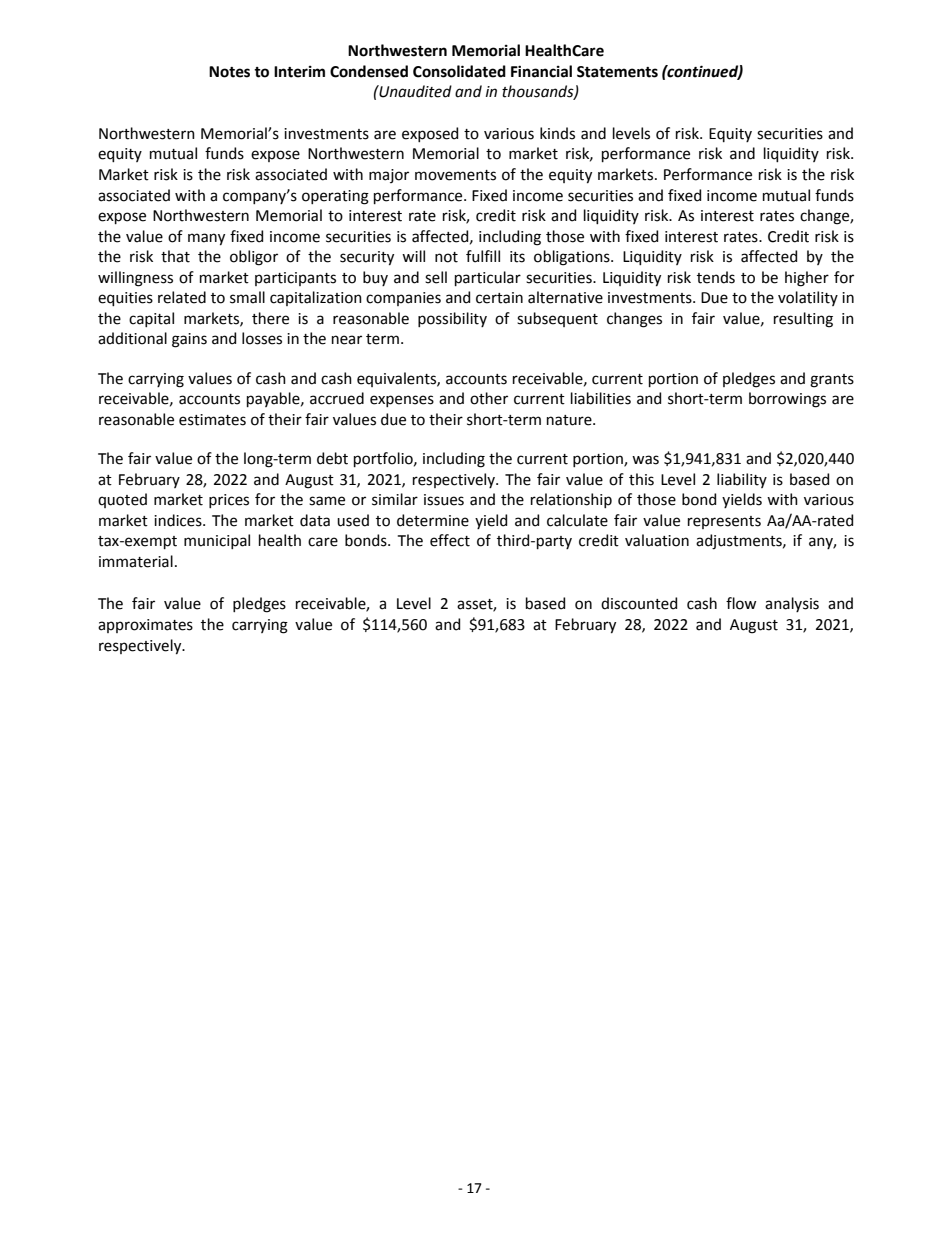 This image has height=1233, width=952. I want to click on fulfill, so click(483, 256).
